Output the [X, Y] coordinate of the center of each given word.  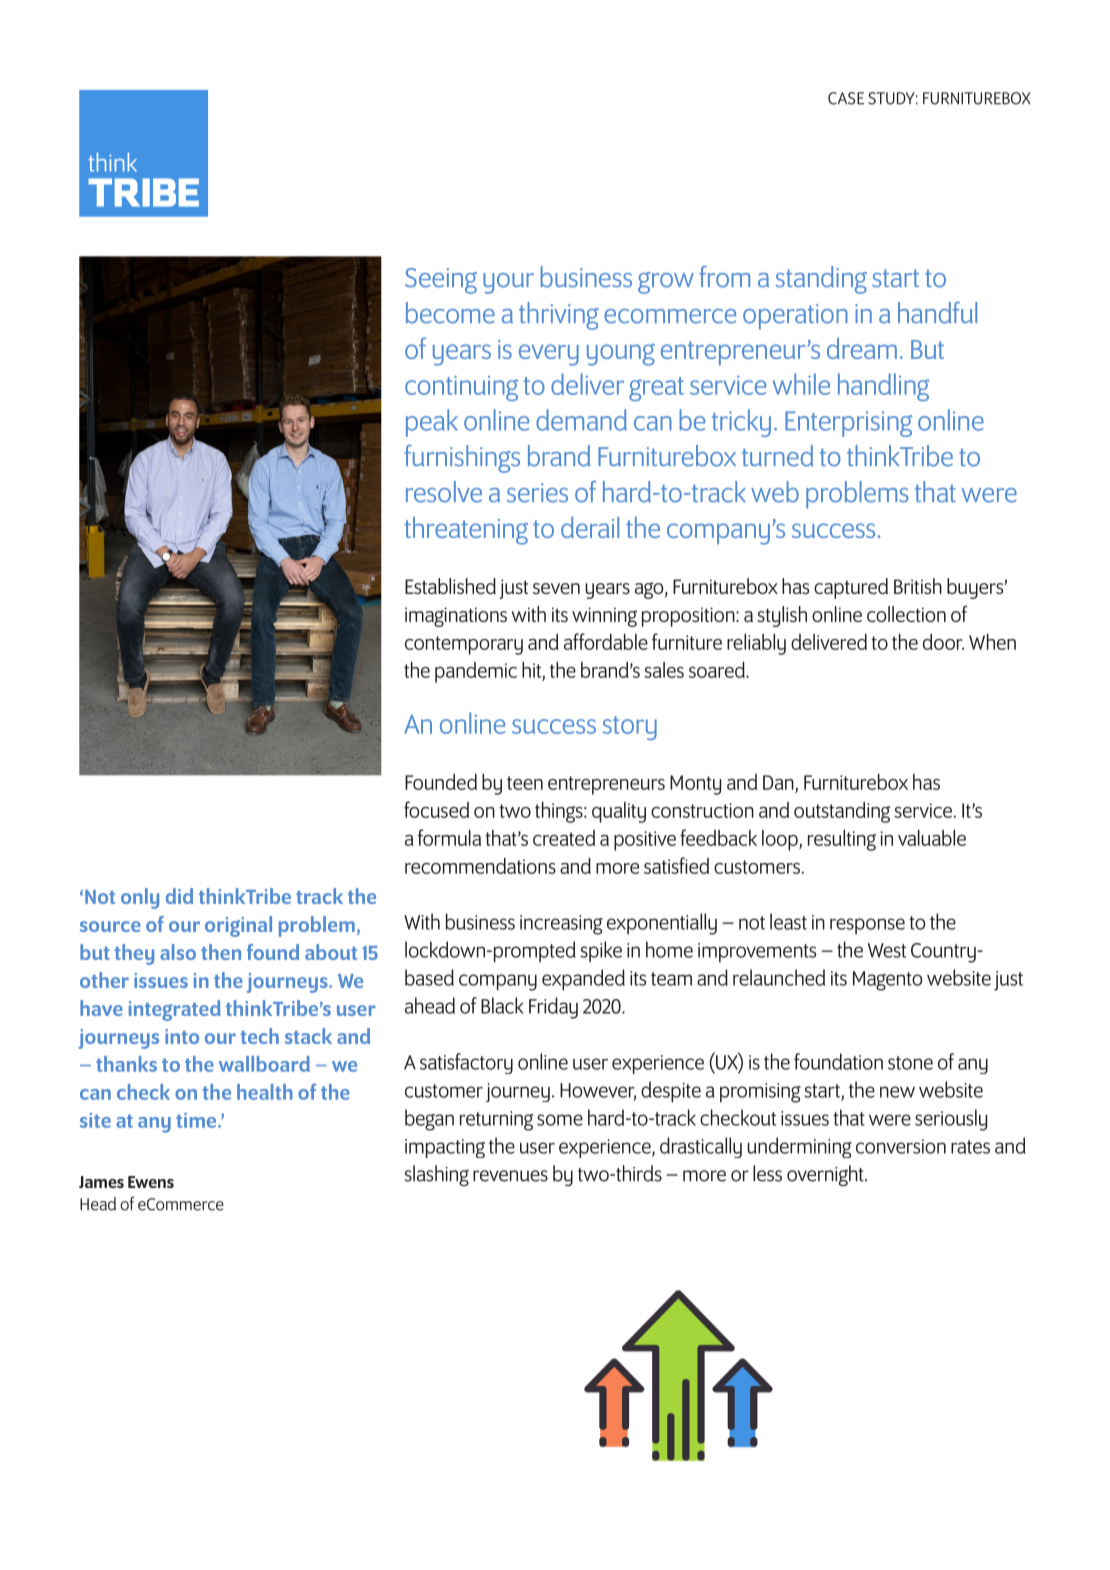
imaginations [456, 617]
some [560, 1120]
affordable [606, 641]
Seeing [441, 281]
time [197, 1120]
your [508, 283]
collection [906, 614]
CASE [846, 98]
